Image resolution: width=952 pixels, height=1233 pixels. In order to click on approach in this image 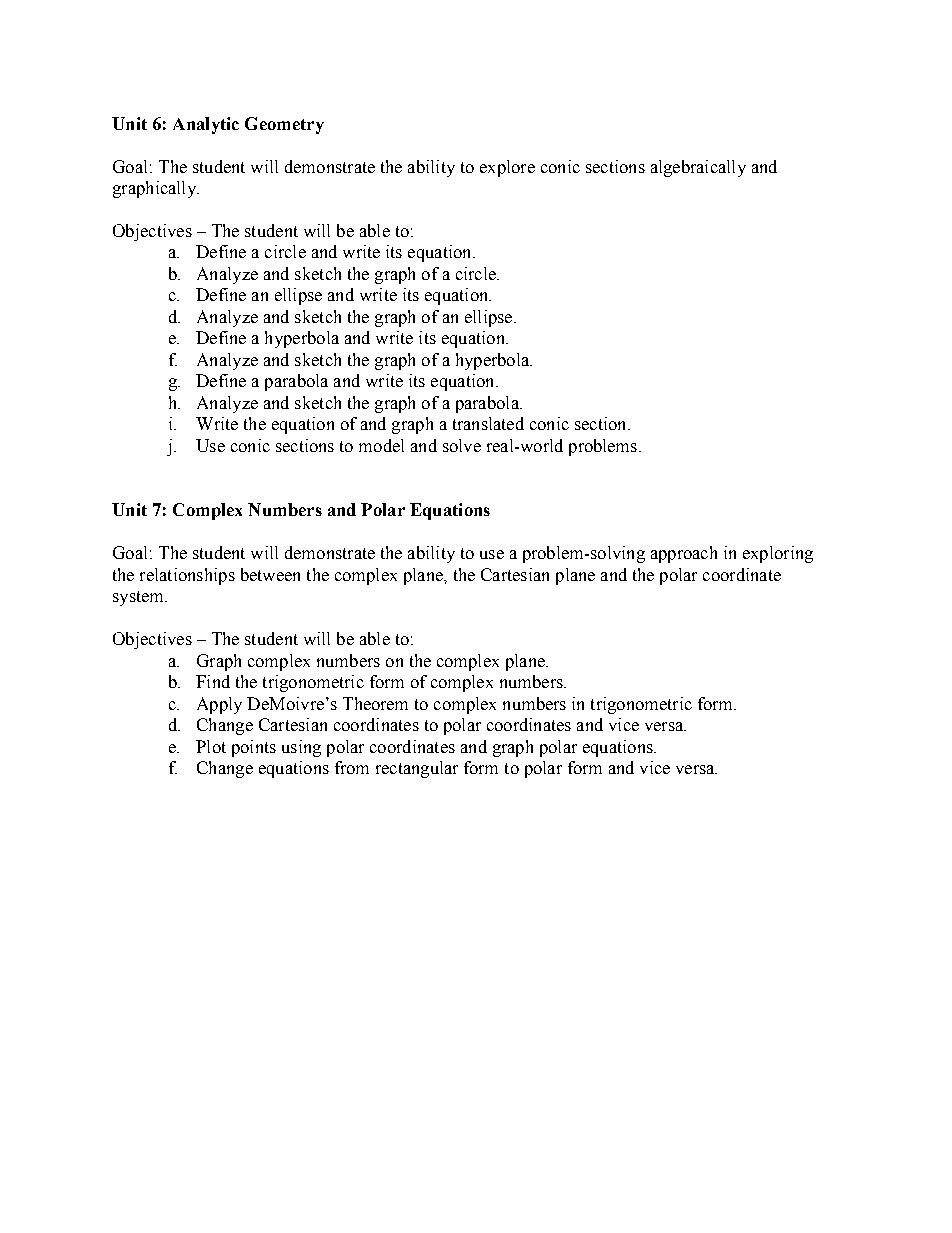, I will do `click(684, 554)`.
